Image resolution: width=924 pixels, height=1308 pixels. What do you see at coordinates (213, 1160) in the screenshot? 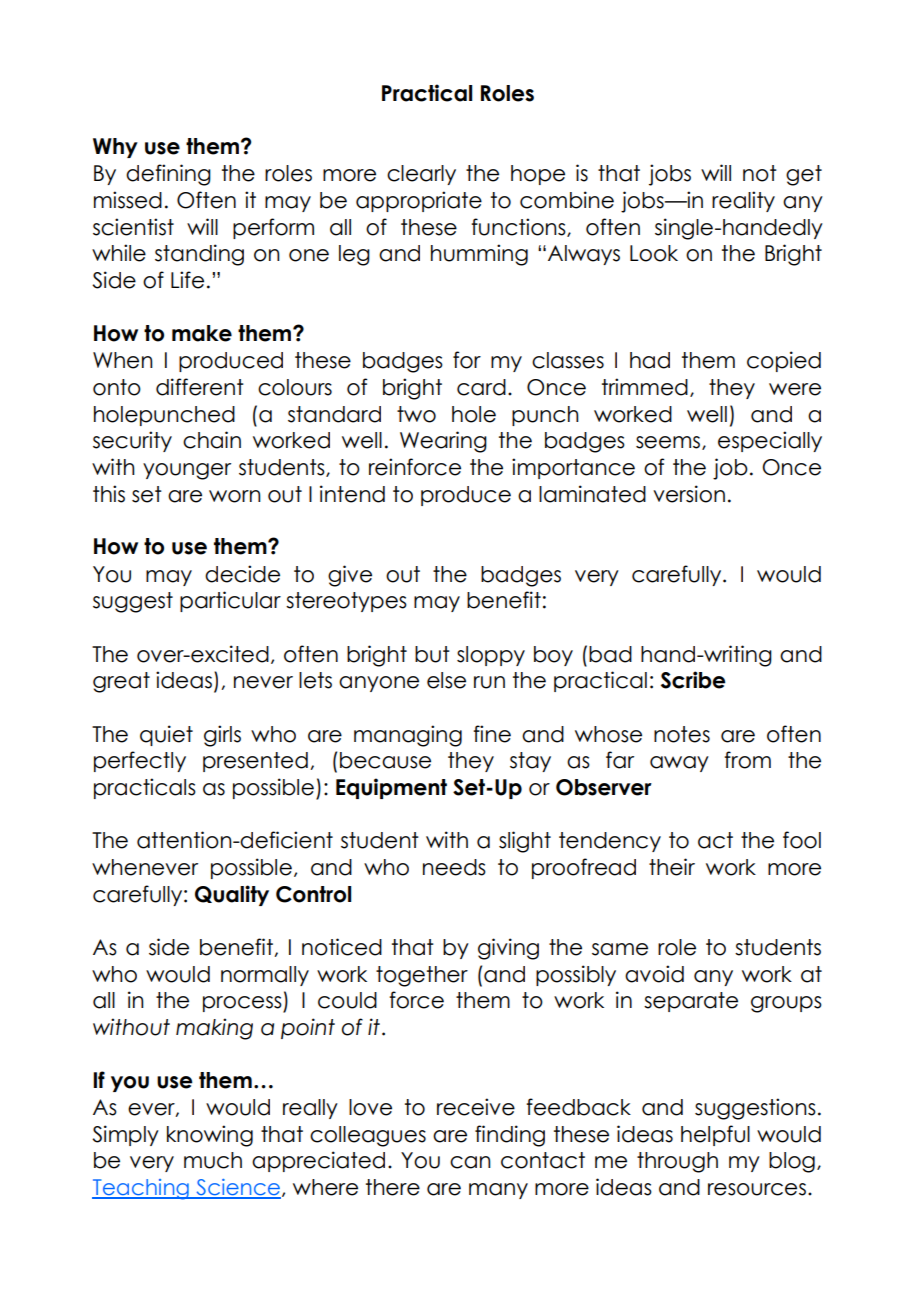
I see `much` at bounding box center [213, 1160].
